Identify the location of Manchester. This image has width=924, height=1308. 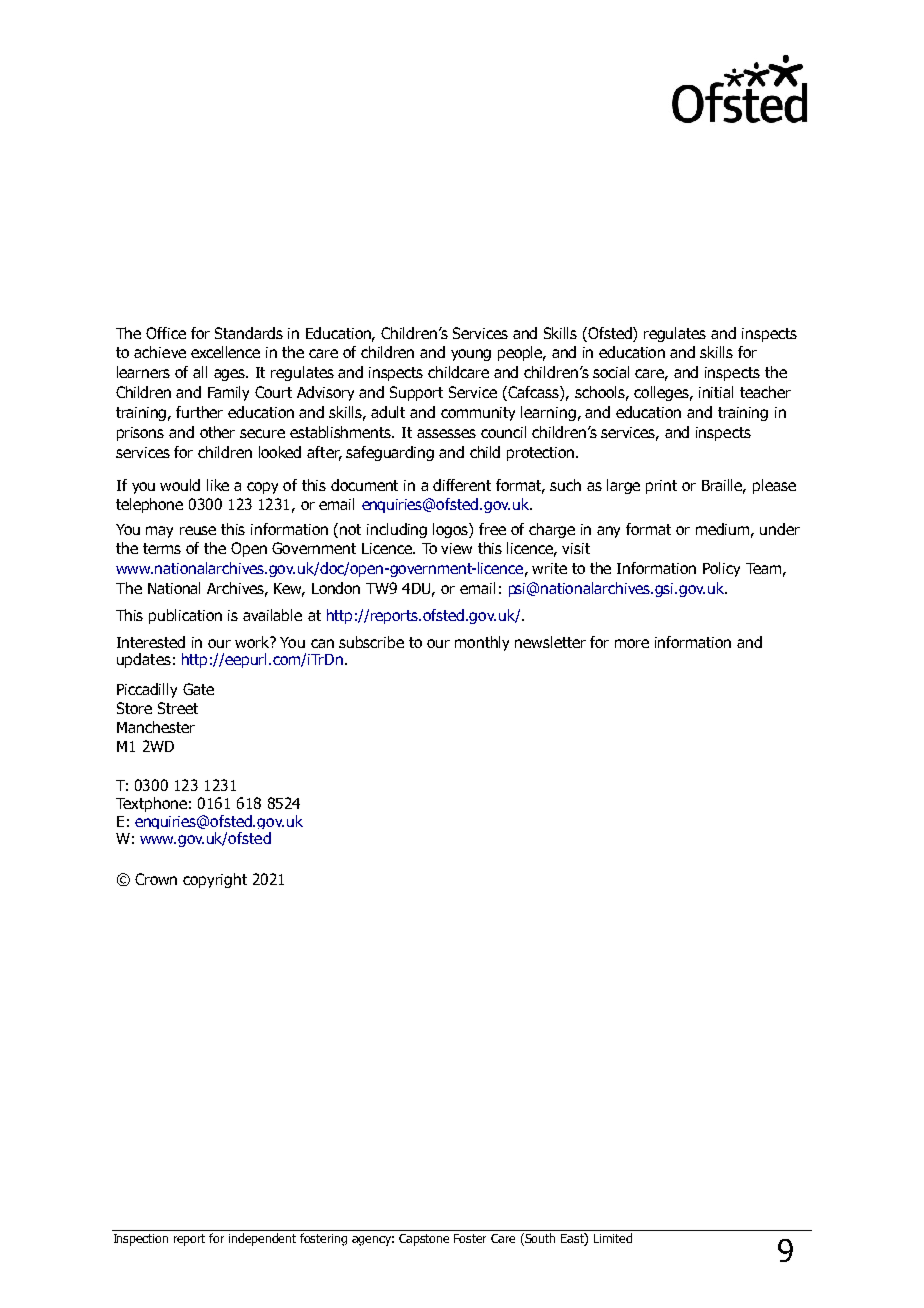
(156, 727).
